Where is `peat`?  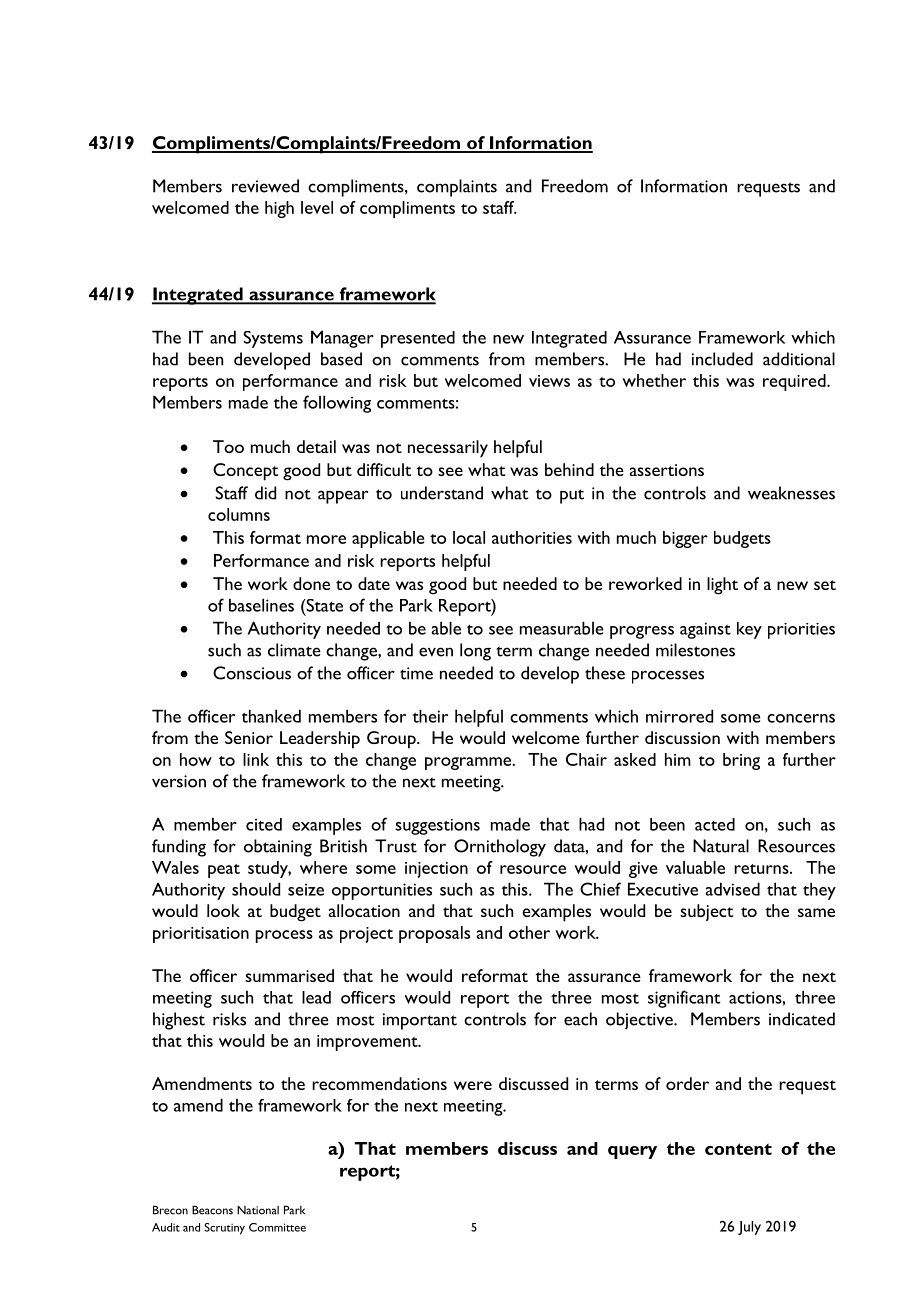
peat is located at coordinates (224, 871).
